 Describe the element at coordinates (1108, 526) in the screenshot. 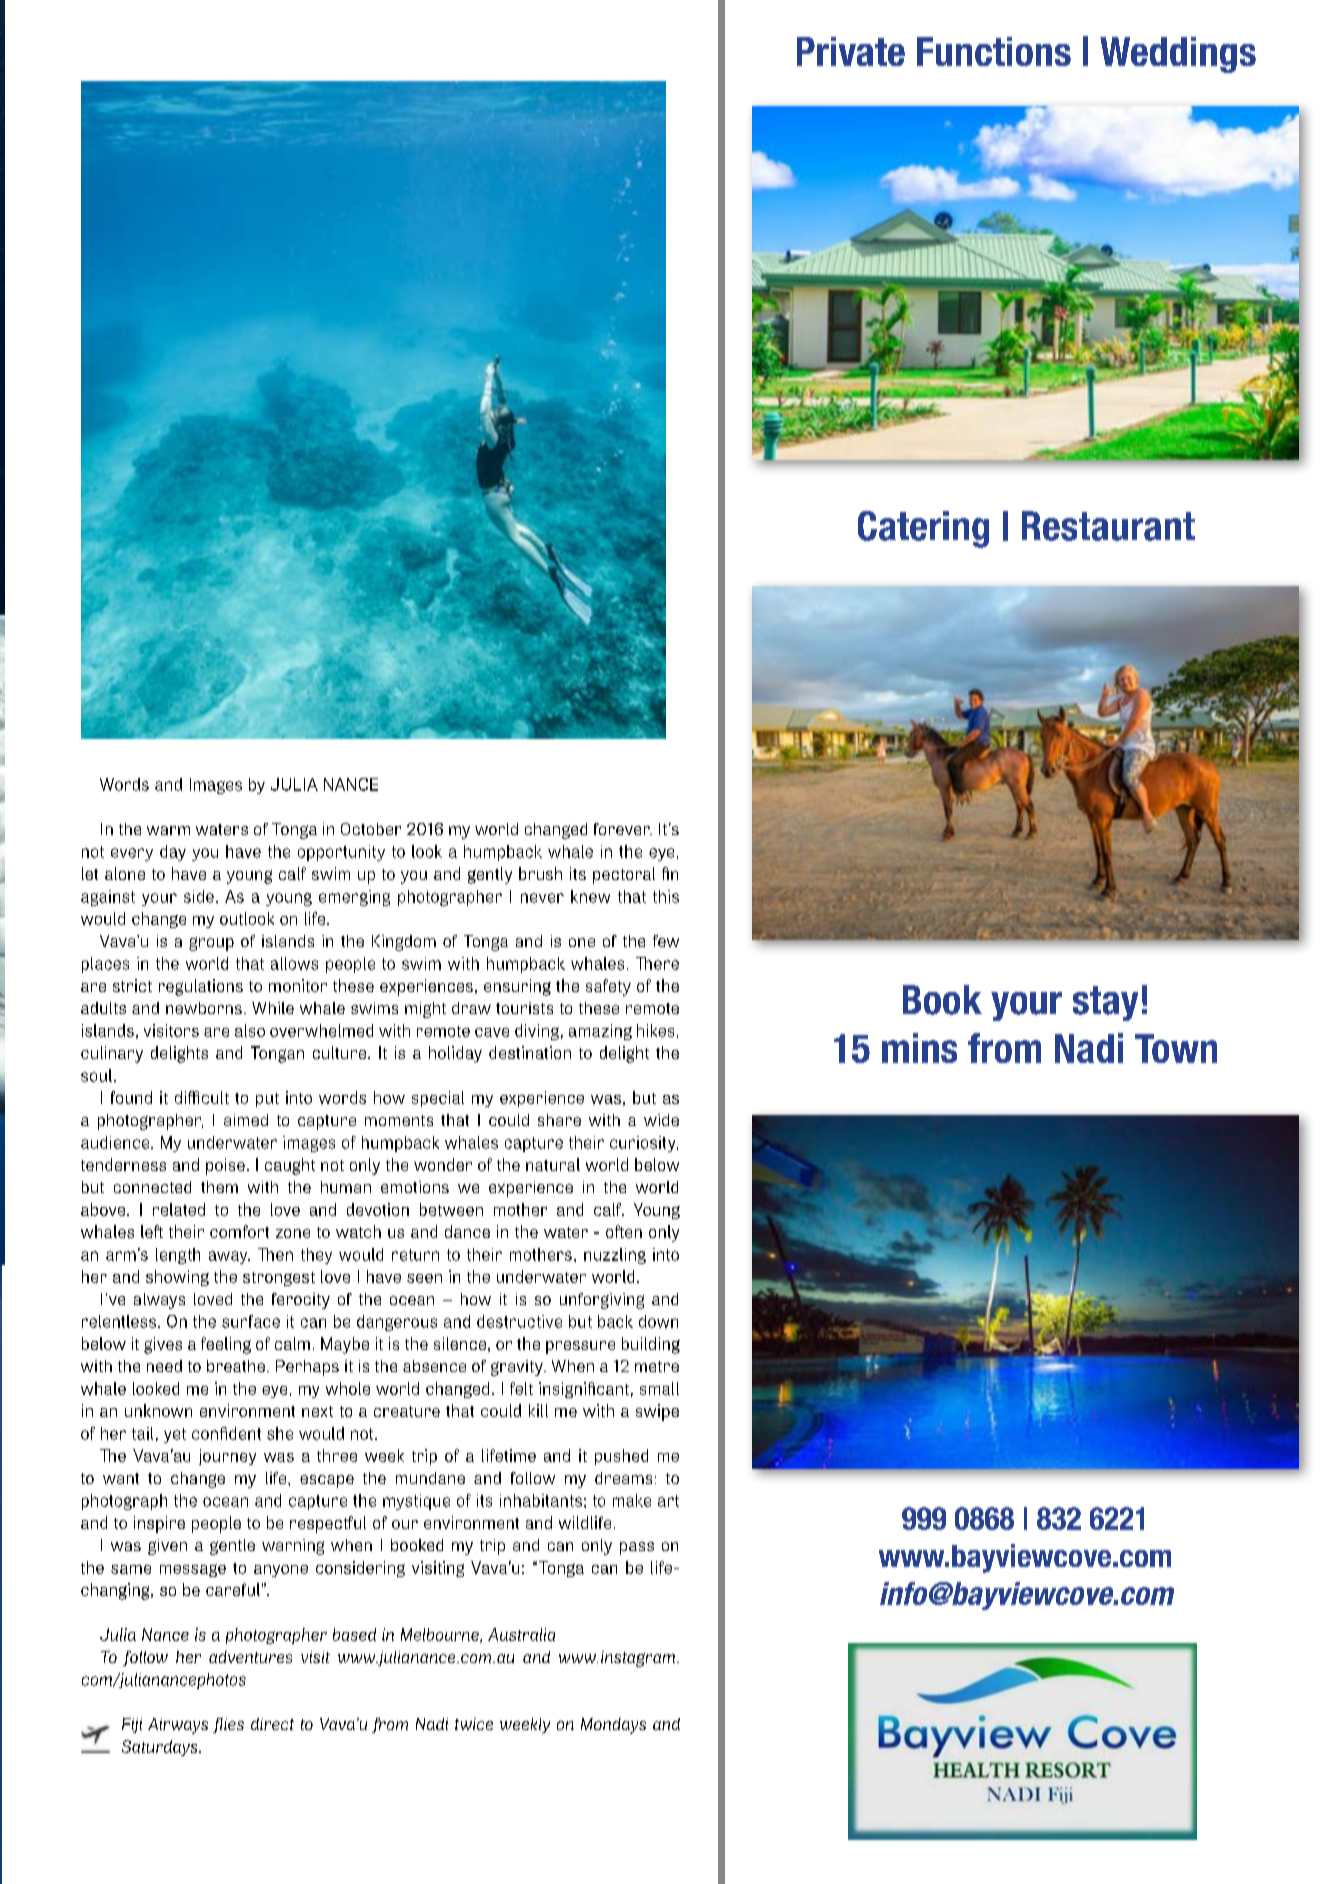

I see `Restaurant` at that location.
